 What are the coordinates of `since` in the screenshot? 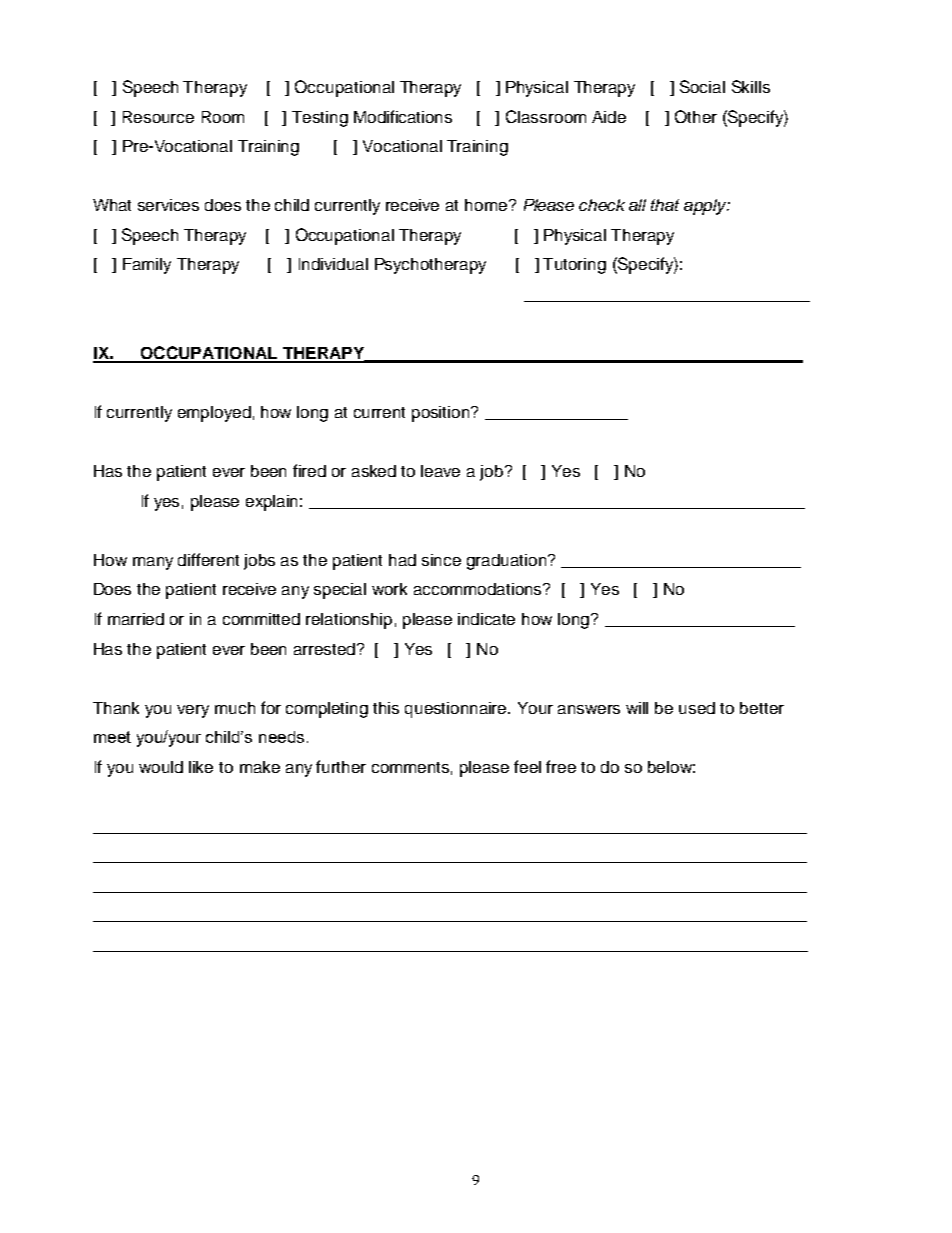 It's located at (441, 560).
